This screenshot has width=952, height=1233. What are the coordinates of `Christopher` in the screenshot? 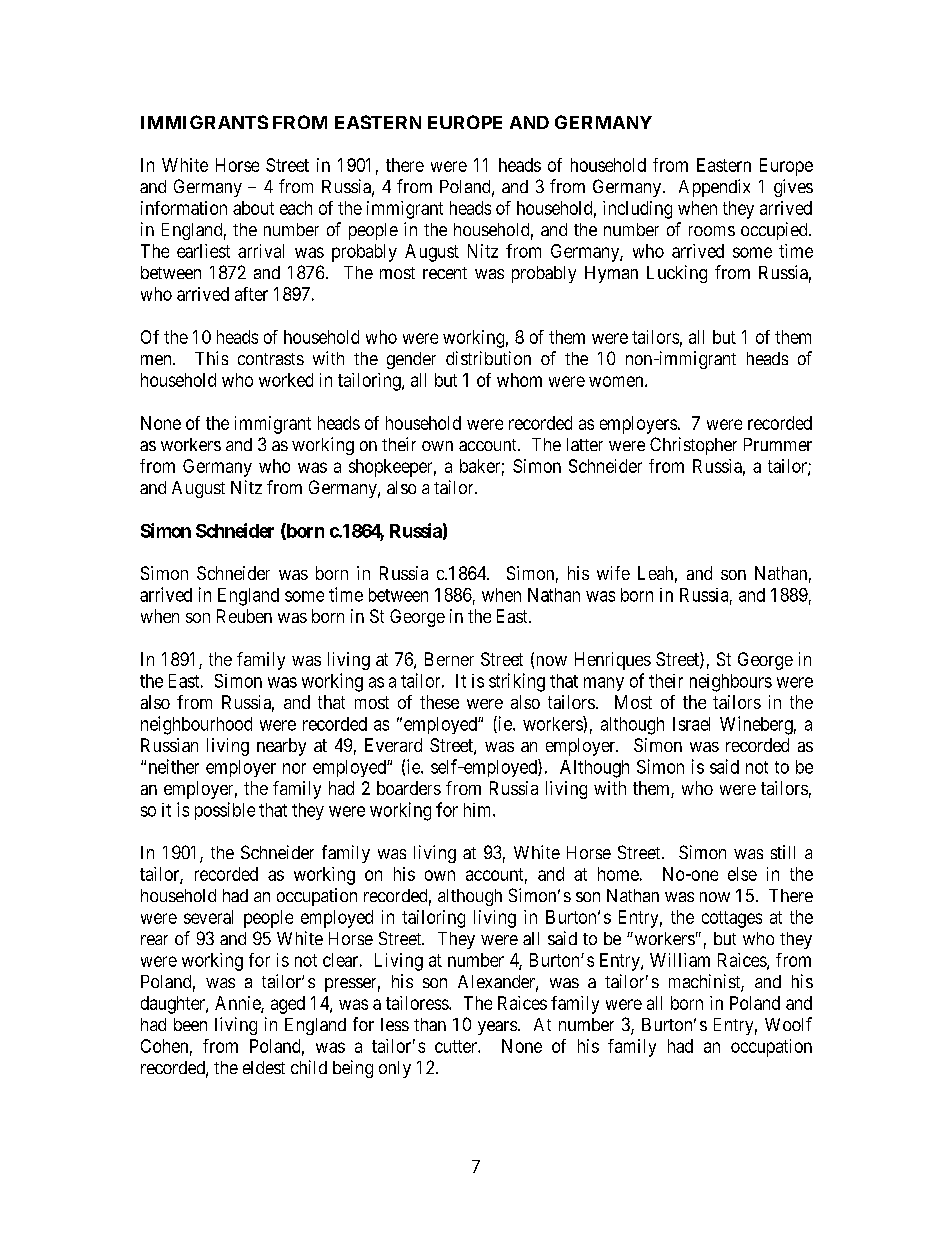 It's located at (693, 446).
